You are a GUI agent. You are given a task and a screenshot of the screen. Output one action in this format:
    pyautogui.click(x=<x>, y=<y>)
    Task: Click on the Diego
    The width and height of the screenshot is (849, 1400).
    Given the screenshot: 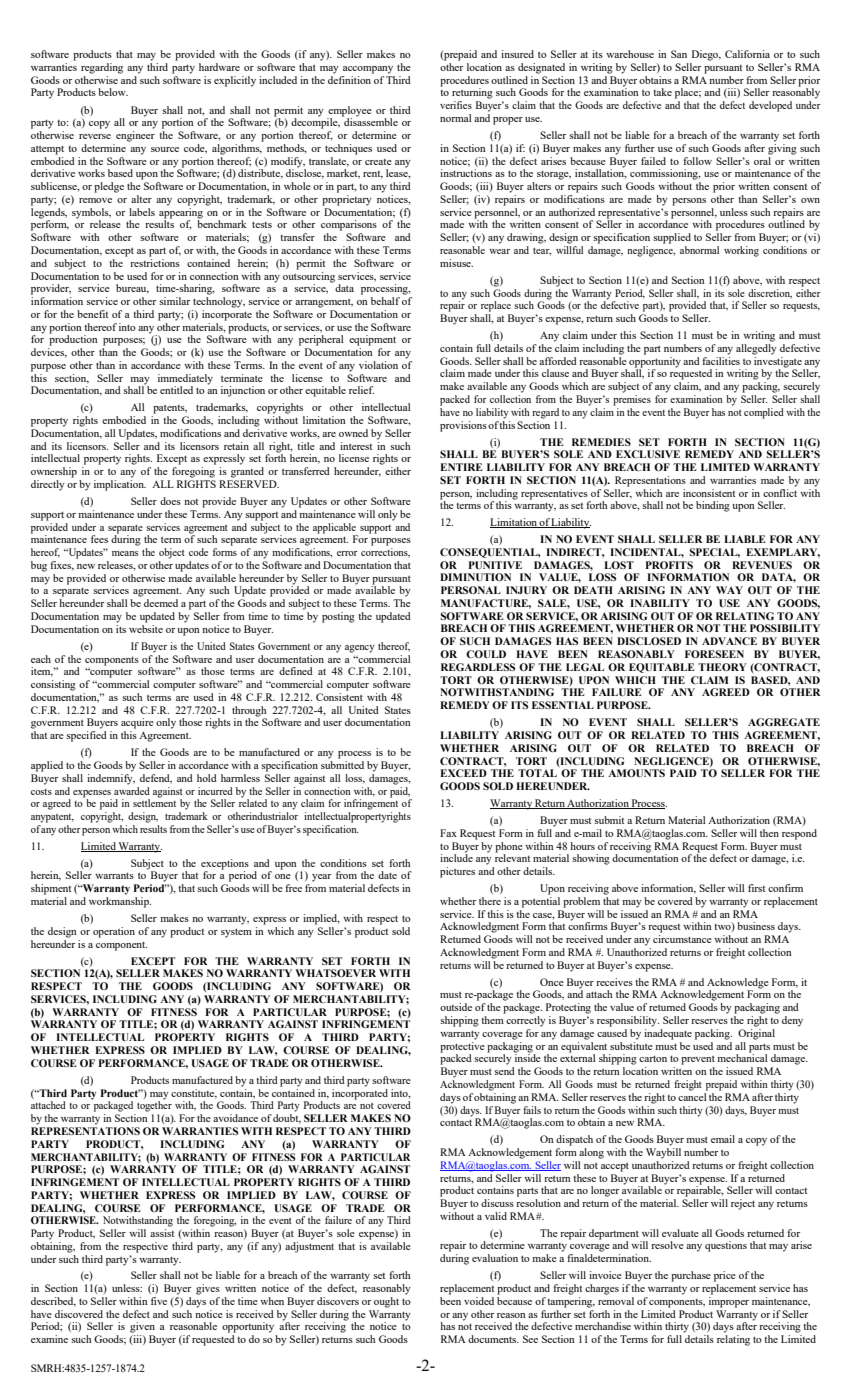 What is the action you would take?
    pyautogui.click(x=706, y=55)
